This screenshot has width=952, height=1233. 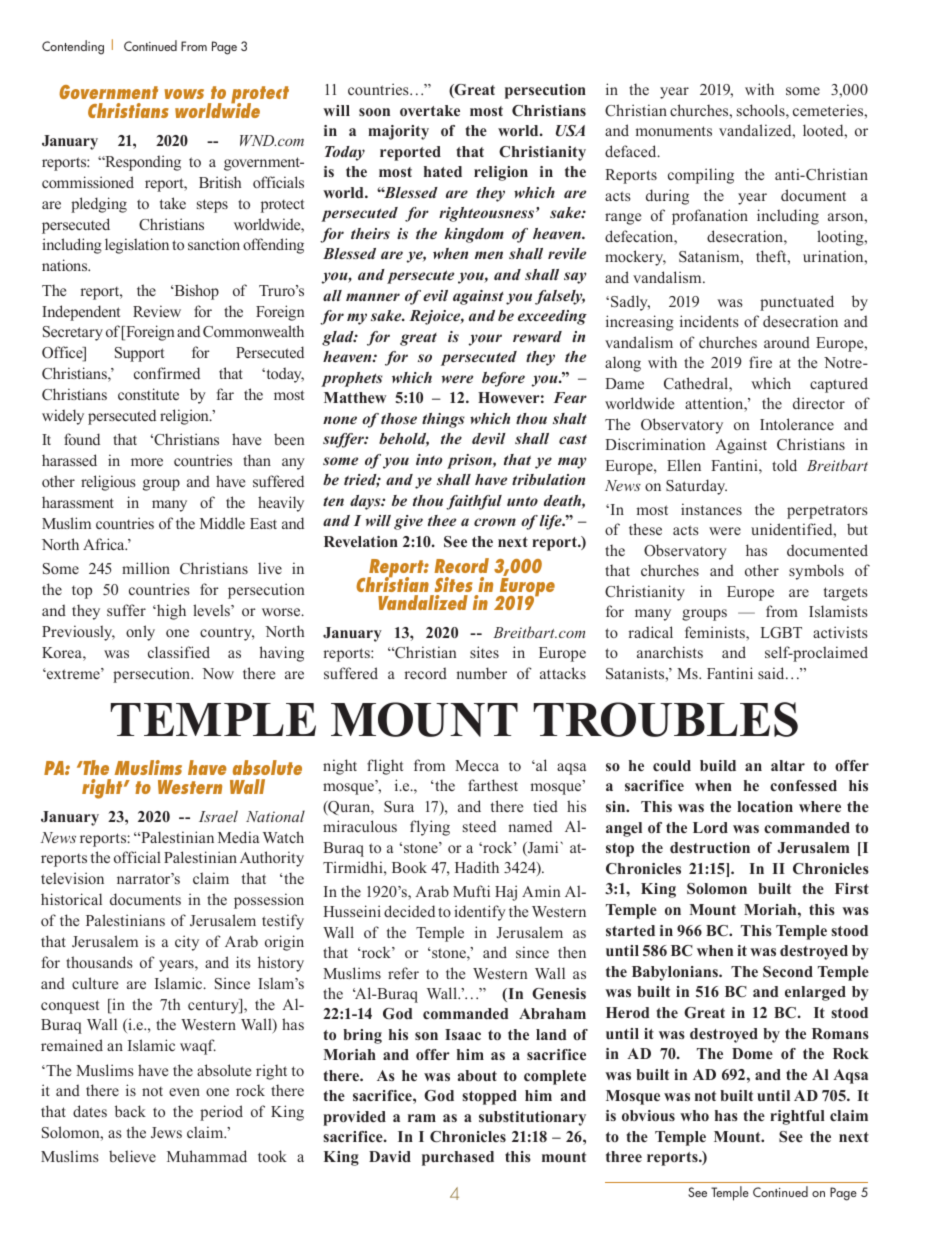 What do you see at coordinates (787, 342) in the screenshot?
I see `around` at bounding box center [787, 342].
